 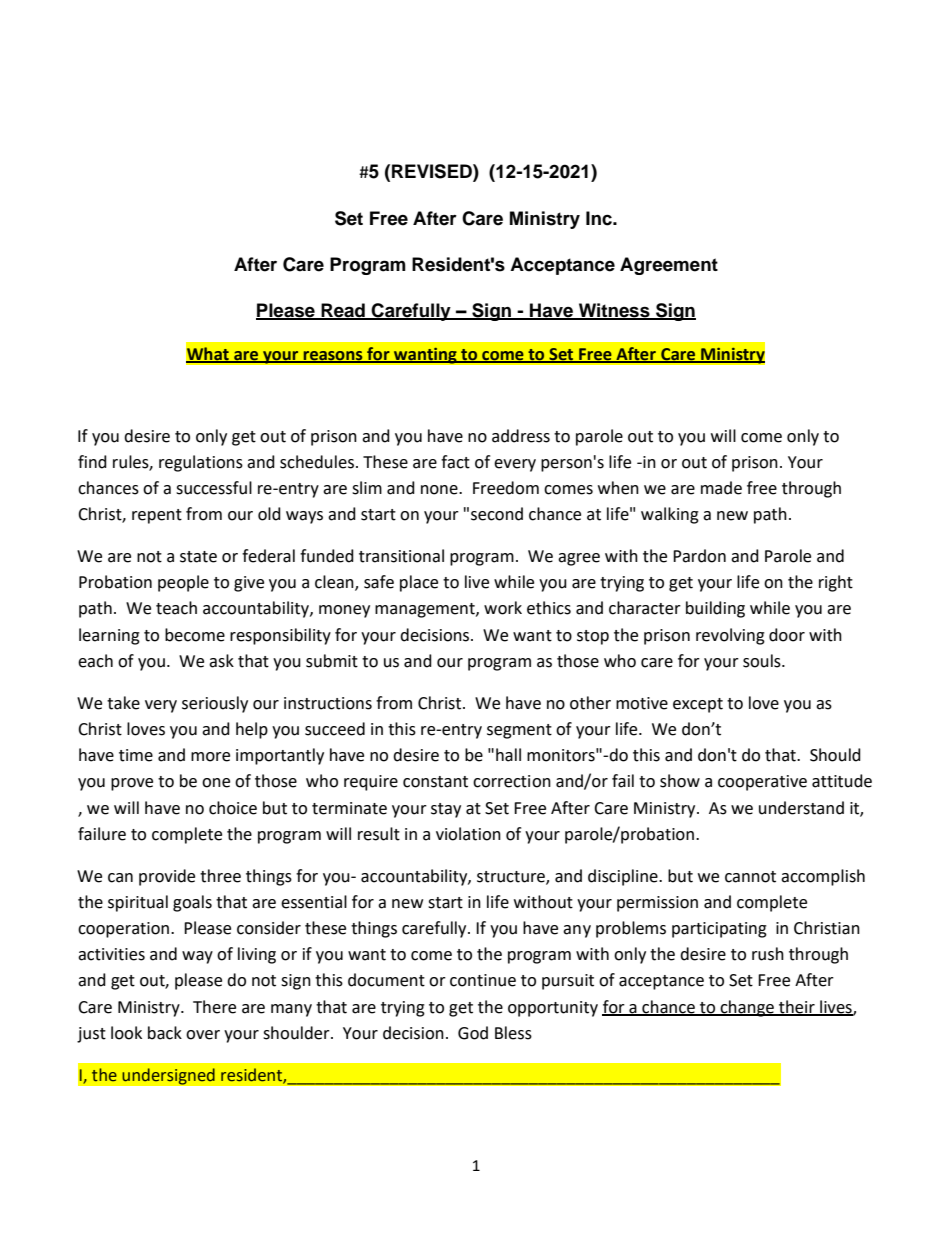 I want to click on change, so click(x=747, y=1008).
